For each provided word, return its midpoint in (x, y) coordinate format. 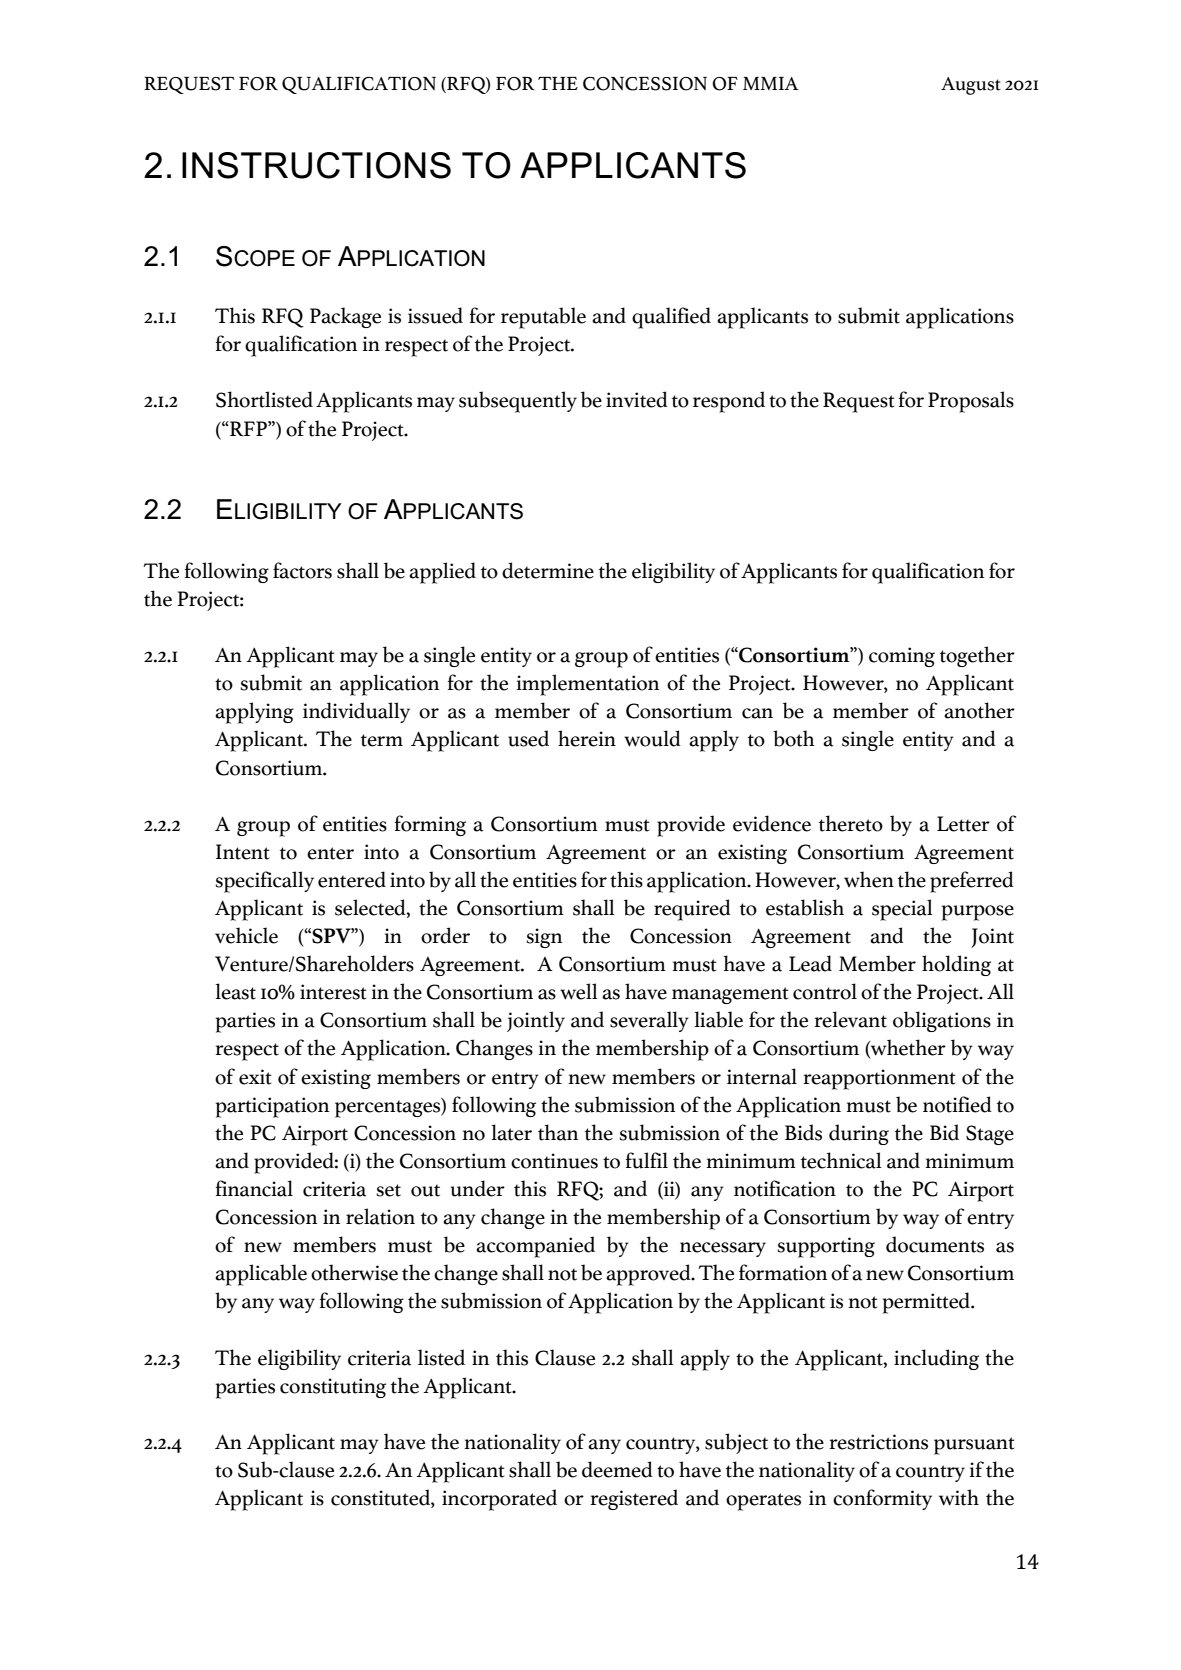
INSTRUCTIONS (316, 165)
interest (333, 992)
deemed (617, 1469)
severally (649, 1021)
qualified (671, 318)
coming (902, 657)
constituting (333, 1388)
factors (302, 570)
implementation (587, 685)
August (971, 86)
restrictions (878, 1442)
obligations (942, 1021)
